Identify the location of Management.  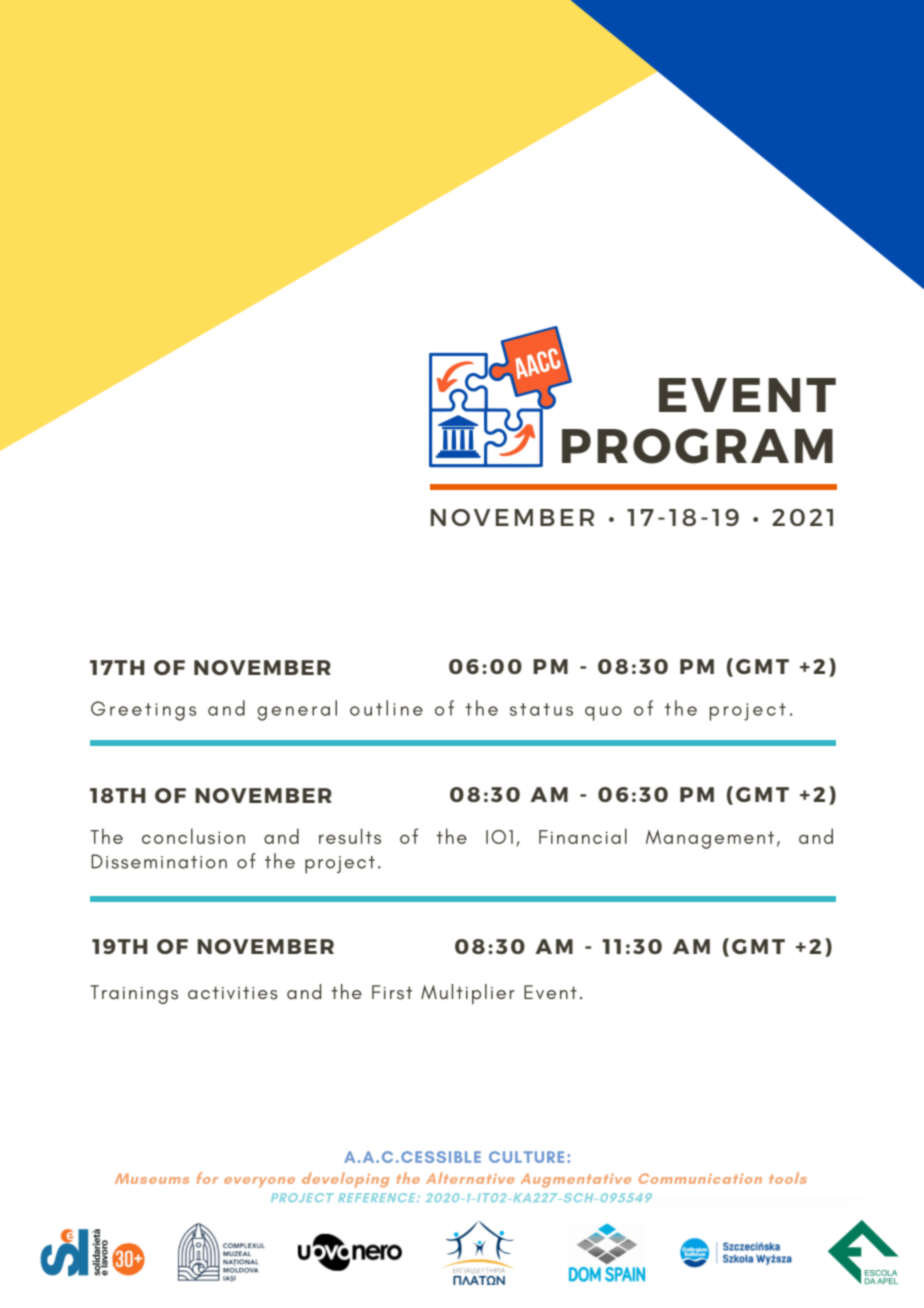
(710, 839).
